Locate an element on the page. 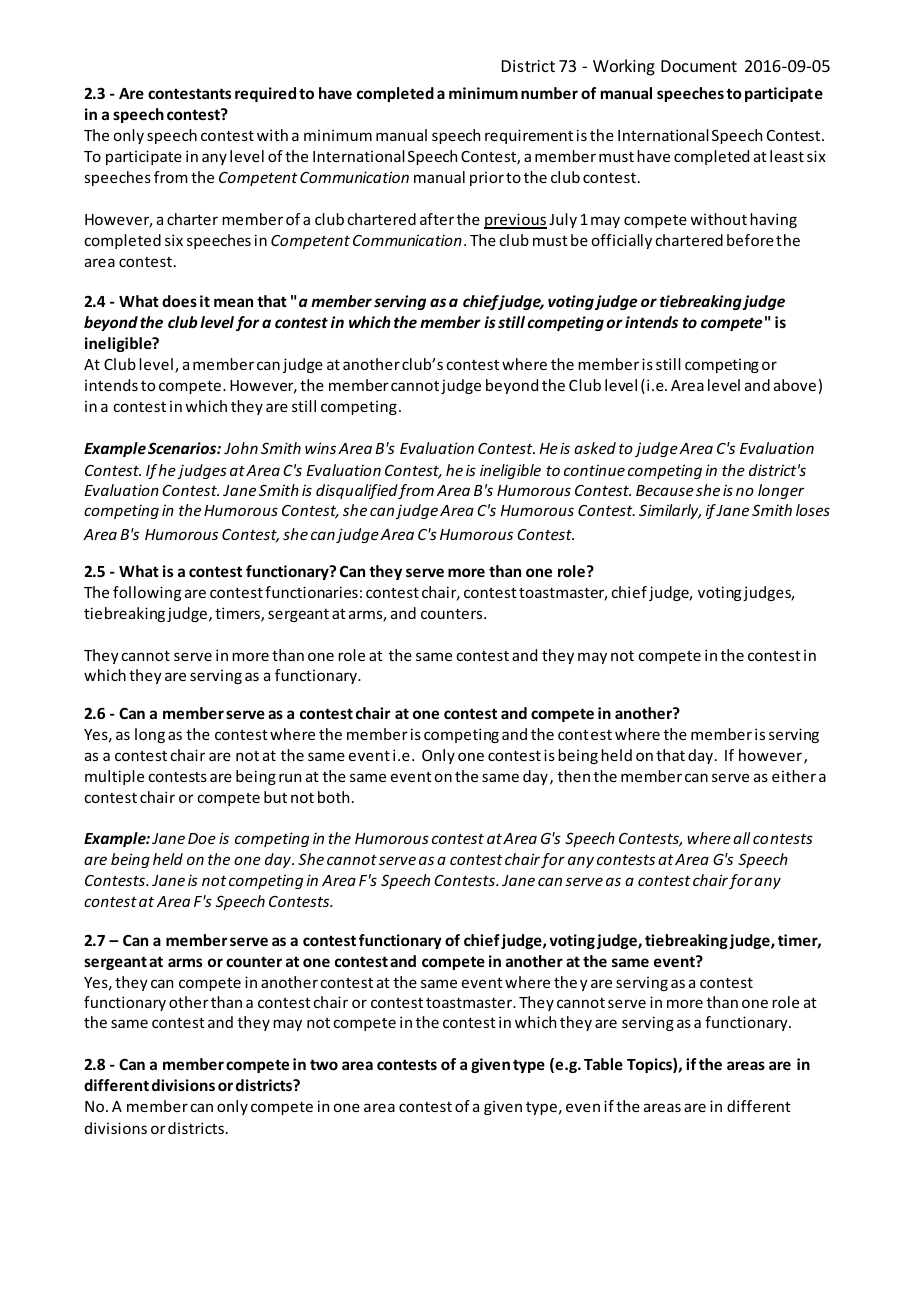 This page has height=1309, width=924. Similarly is located at coordinates (670, 511).
